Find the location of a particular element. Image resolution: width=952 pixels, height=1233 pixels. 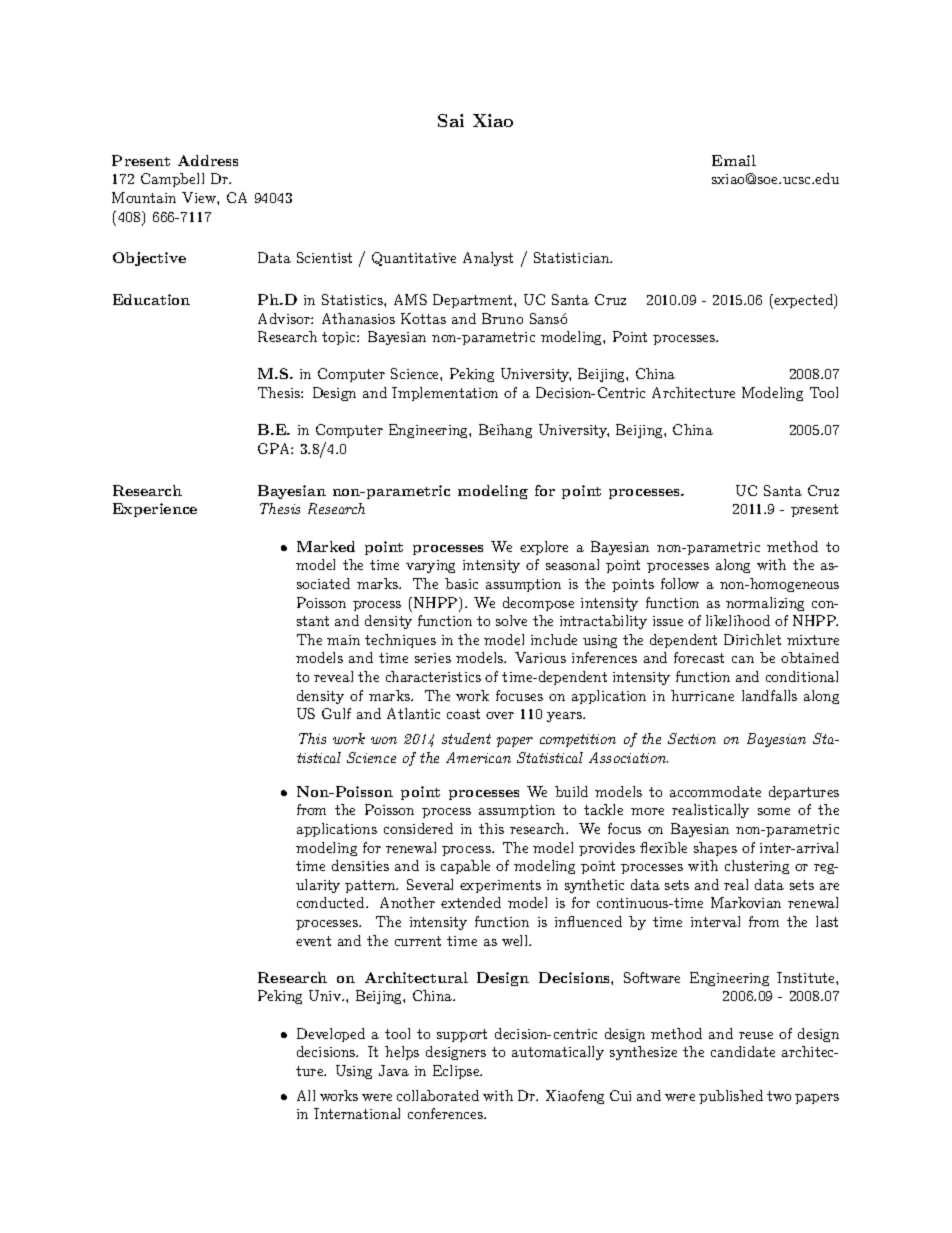

published is located at coordinates (731, 1097).
